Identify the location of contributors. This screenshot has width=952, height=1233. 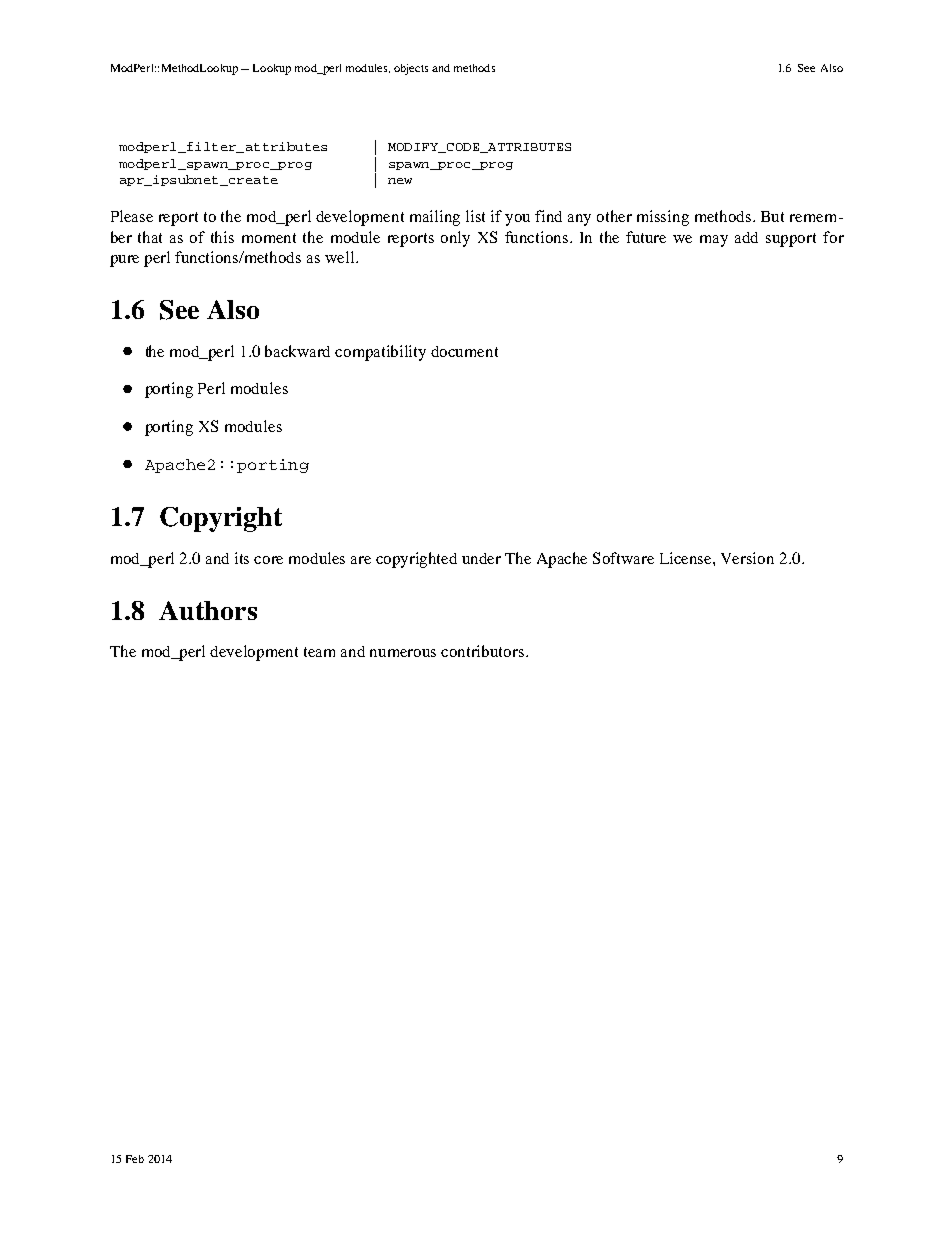
(484, 651).
